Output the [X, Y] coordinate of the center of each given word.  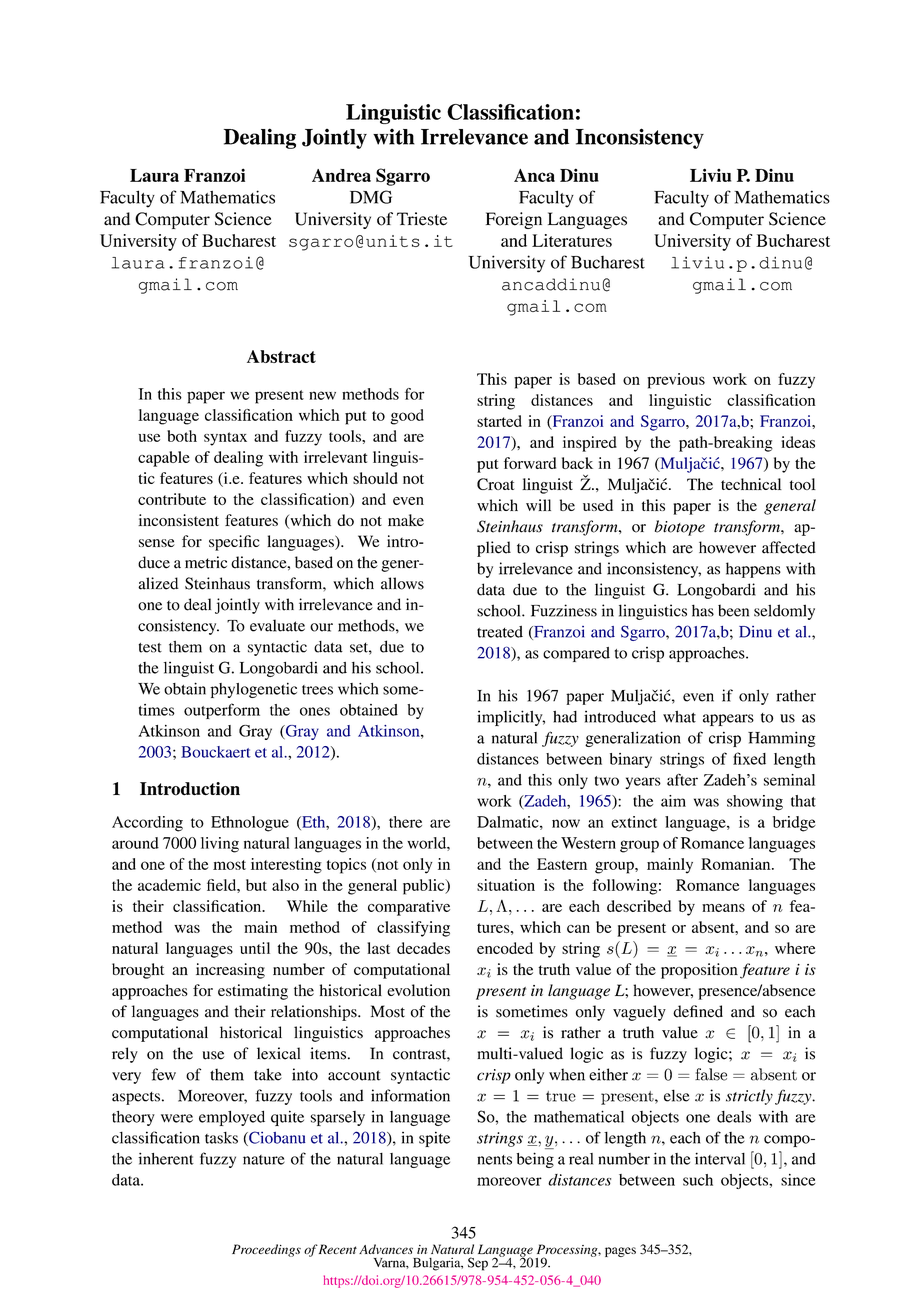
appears [728, 720]
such [698, 1180]
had [565, 717]
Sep [478, 1264]
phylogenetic [253, 690]
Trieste [422, 219]
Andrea [341, 175]
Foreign [514, 220]
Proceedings [266, 1250]
